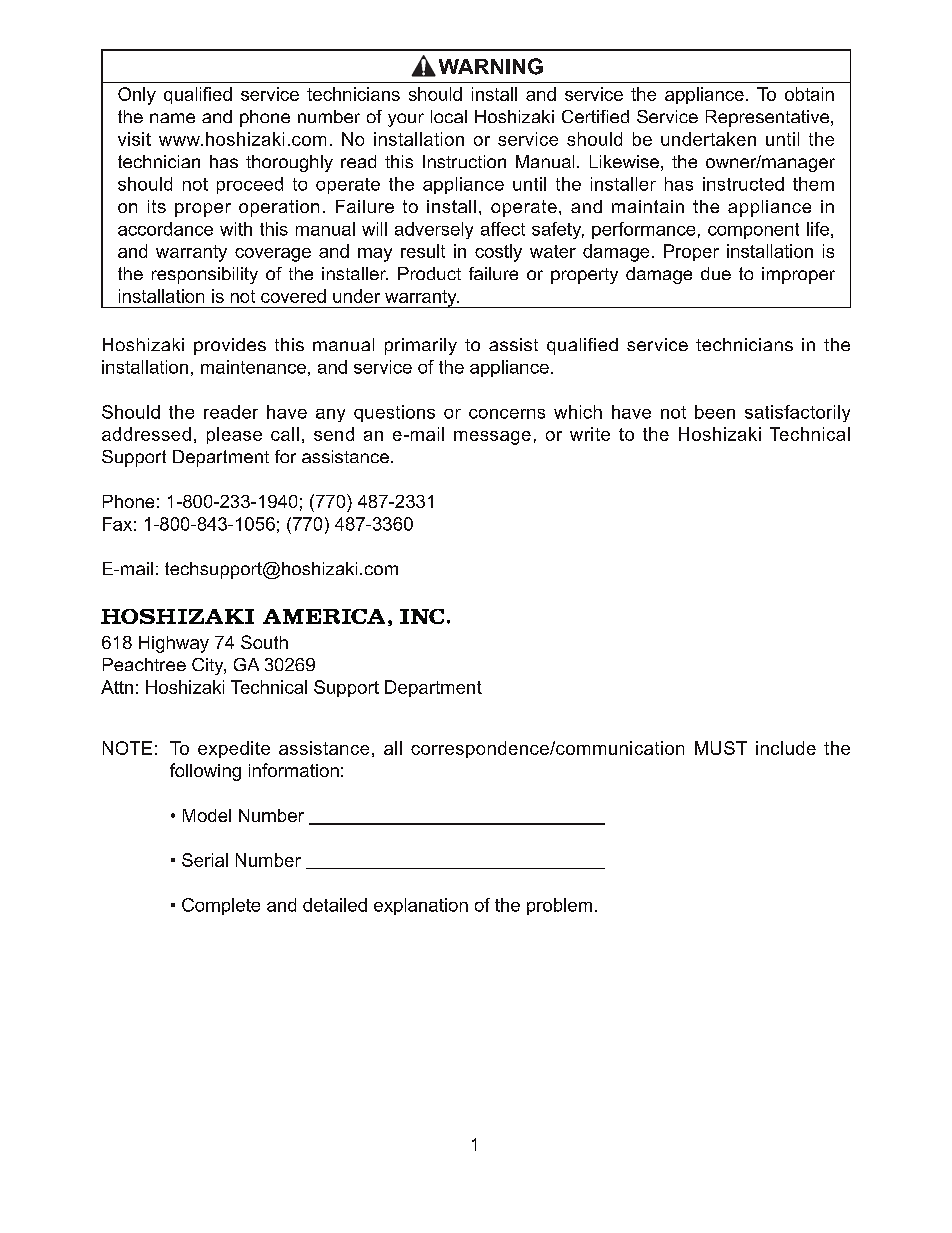 Image resolution: width=952 pixels, height=1233 pixels. What do you see at coordinates (421, 906) in the screenshot?
I see `explanation` at bounding box center [421, 906].
